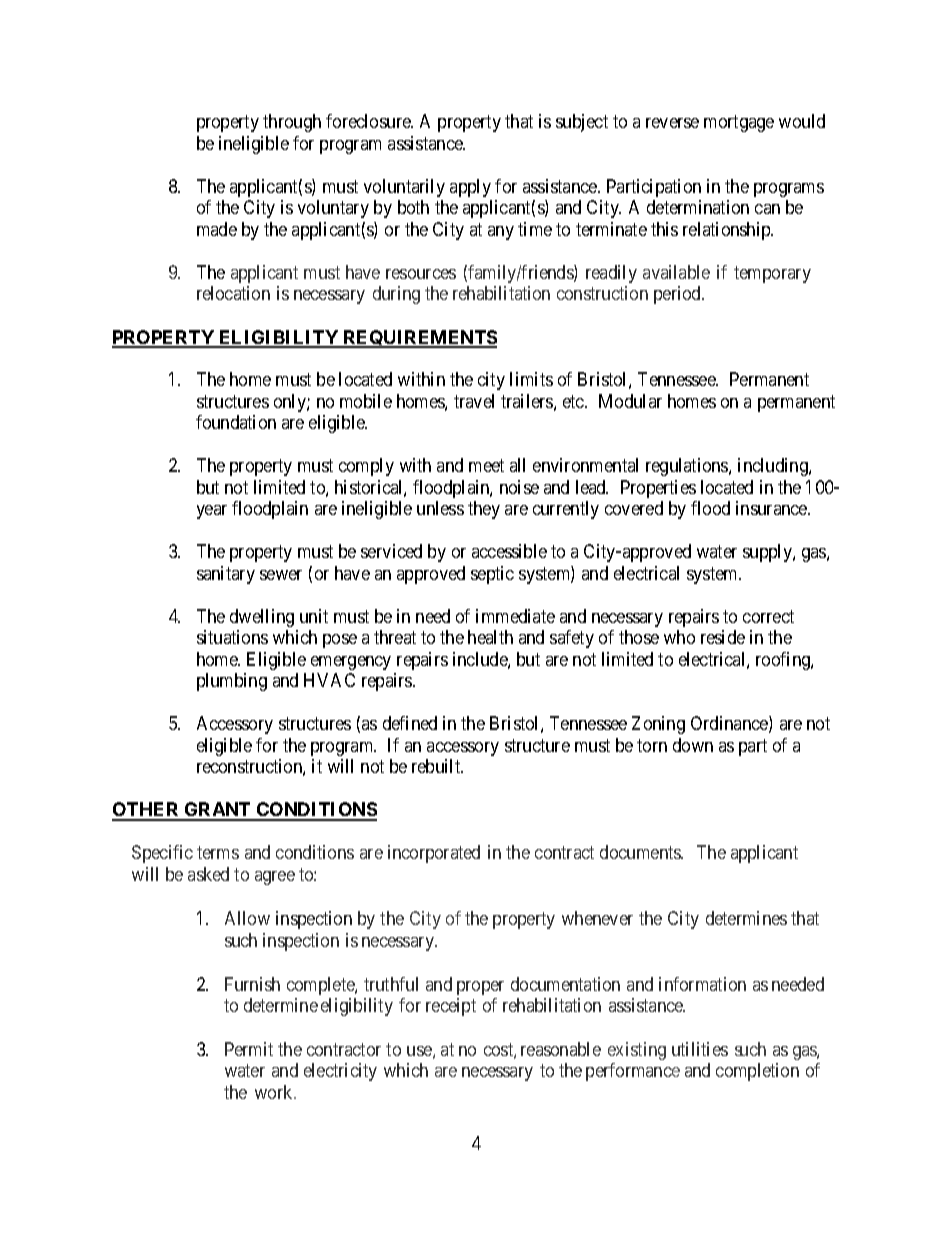 This screenshot has width=952, height=1233. I want to click on mortgage, so click(739, 124).
